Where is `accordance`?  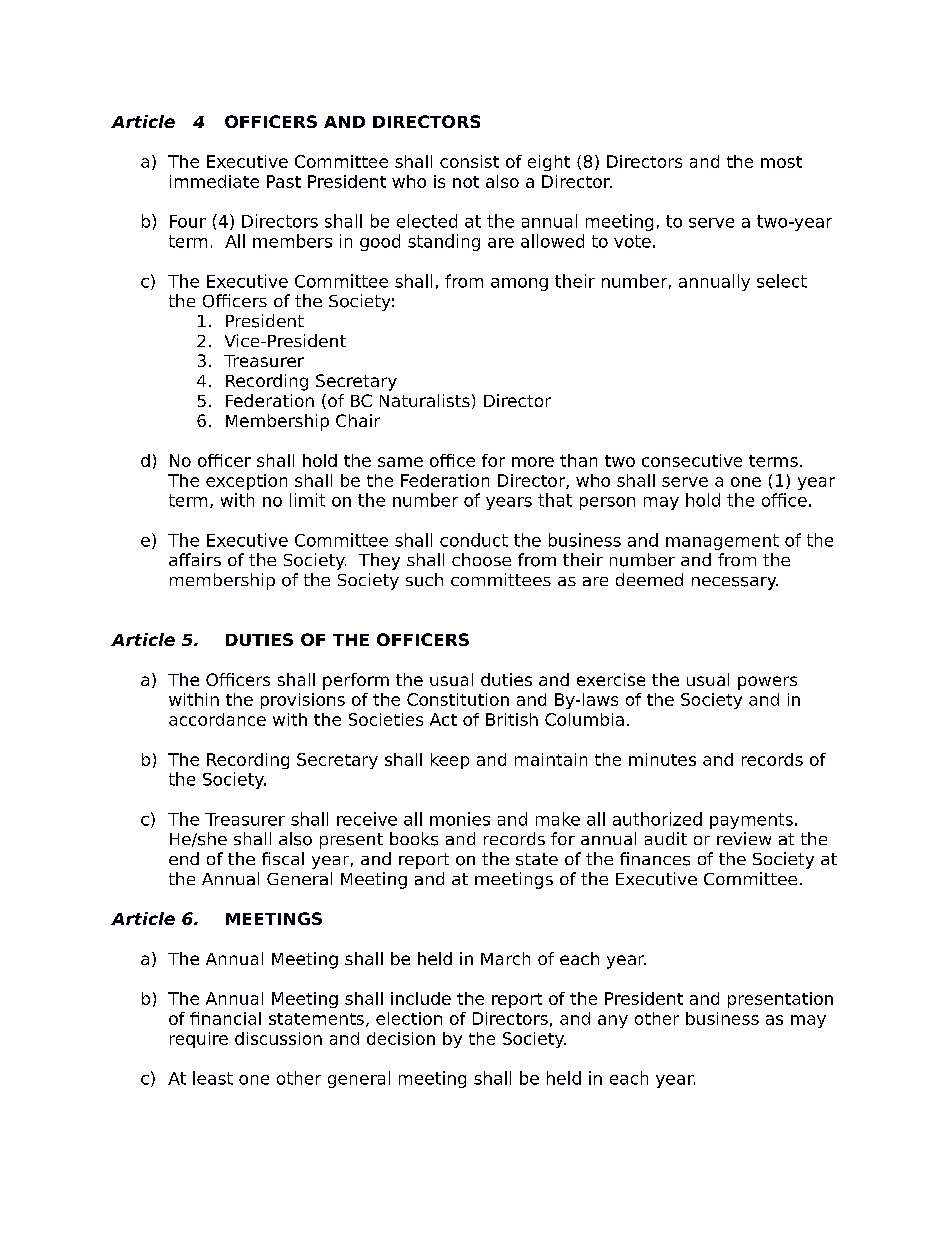 accordance is located at coordinates (217, 719).
